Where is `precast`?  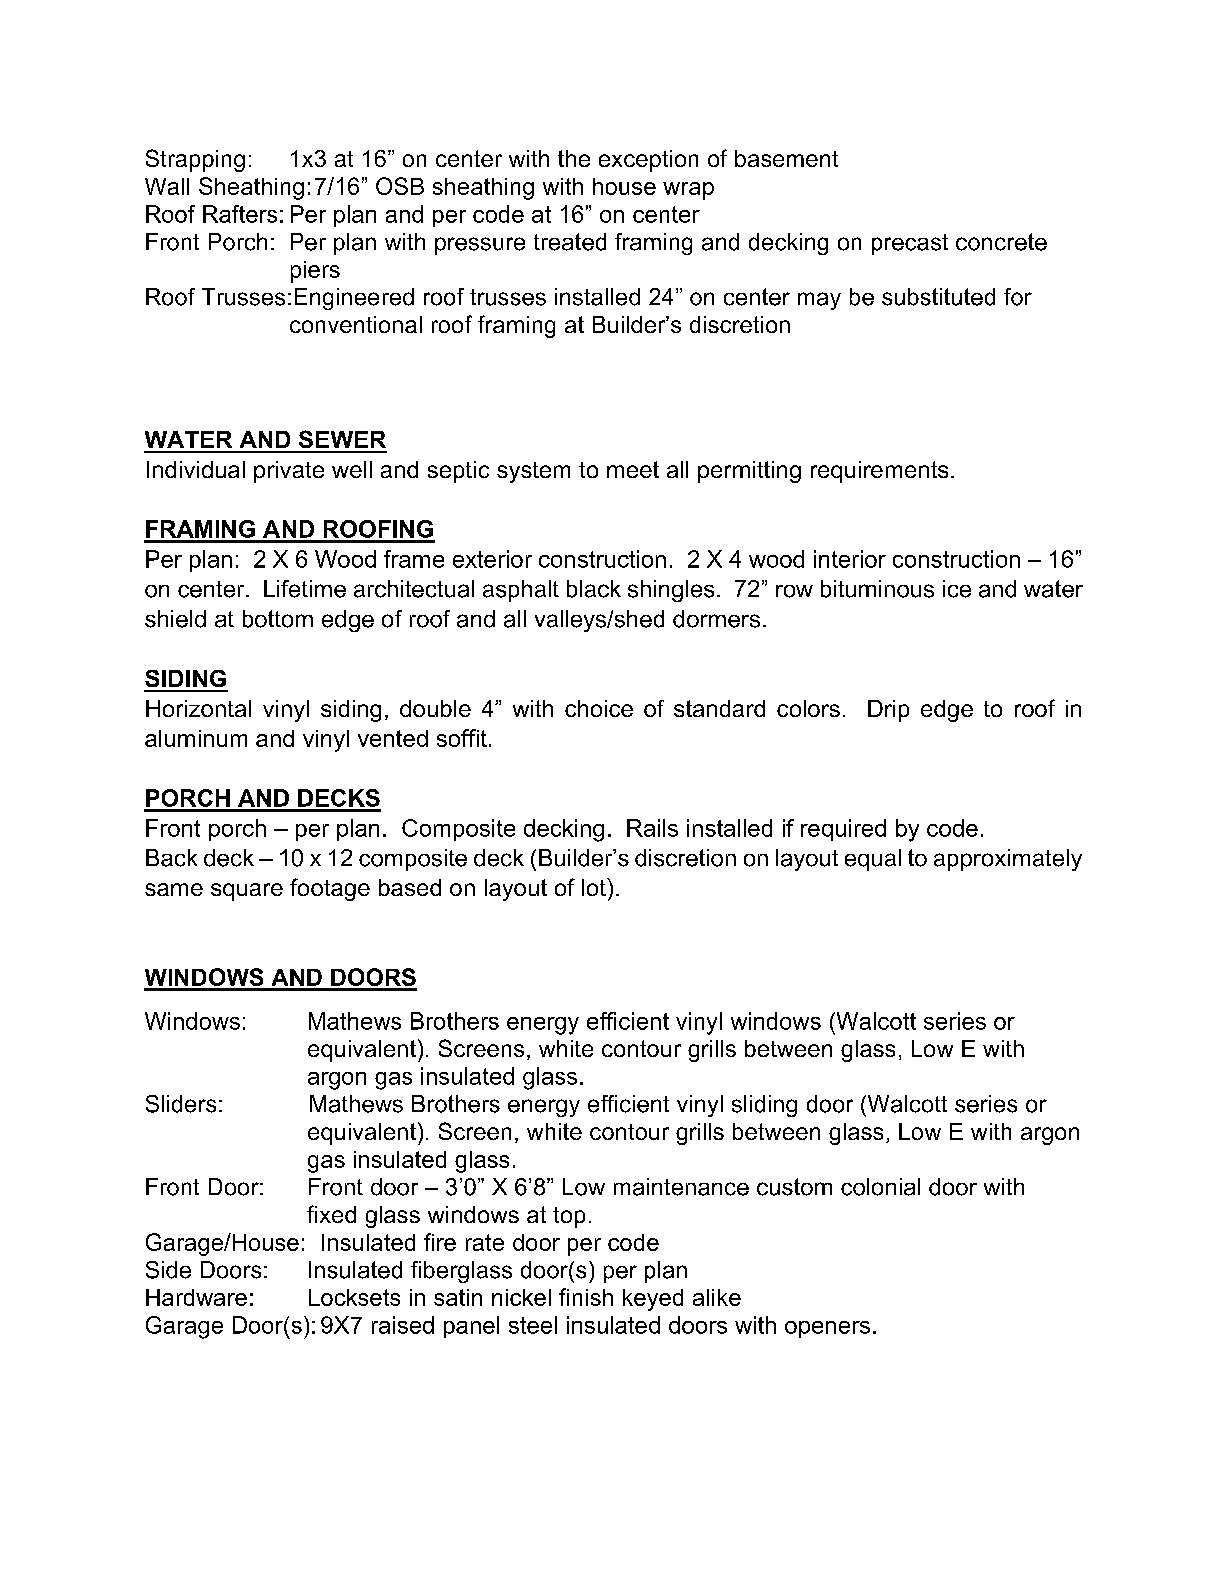
precast is located at coordinates (910, 244).
